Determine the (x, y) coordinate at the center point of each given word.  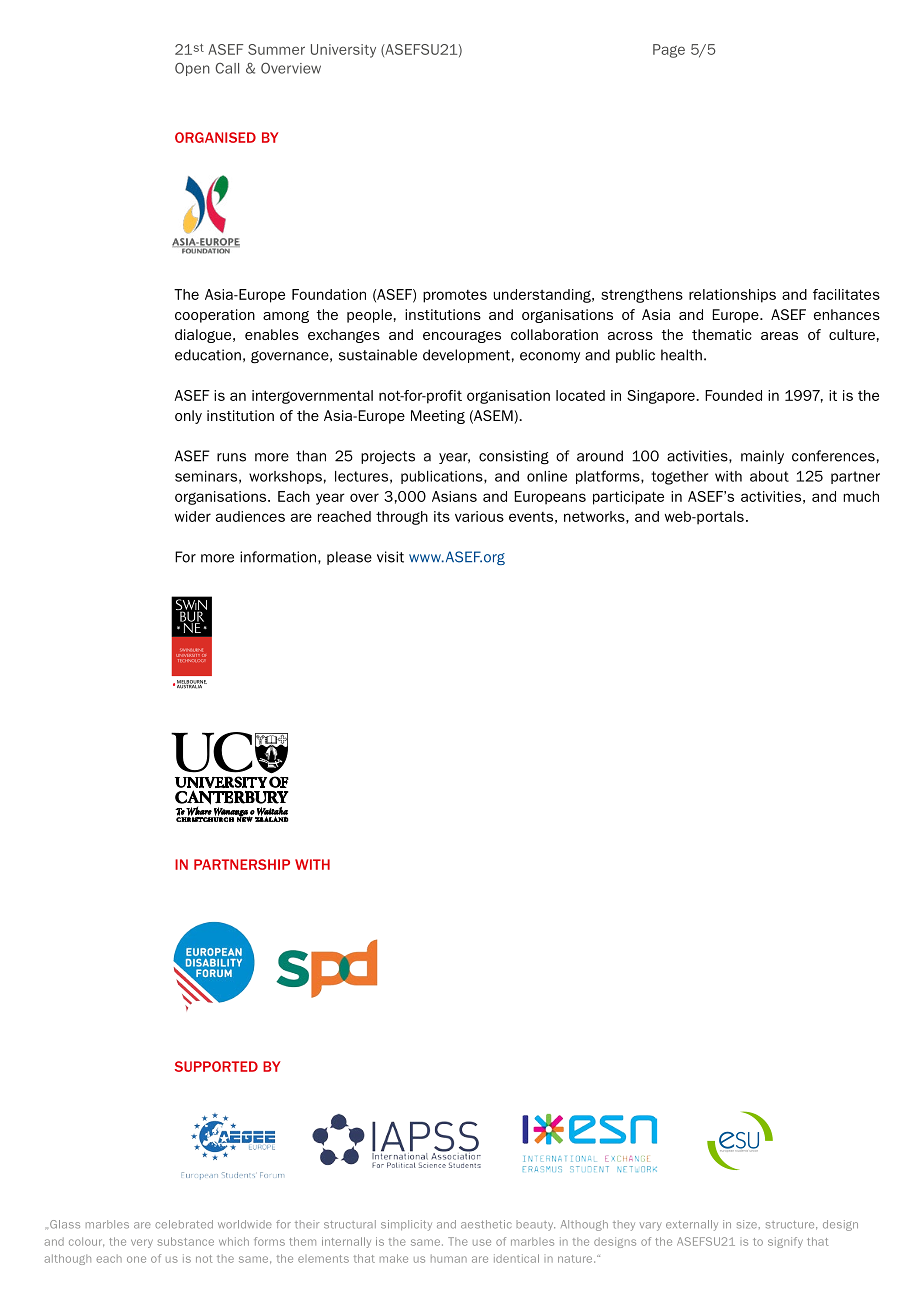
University (343, 51)
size (747, 1224)
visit (390, 557)
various (479, 516)
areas (779, 336)
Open (192, 69)
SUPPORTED (216, 1066)
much (861, 496)
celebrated (184, 1224)
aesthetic (486, 1224)
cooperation (215, 316)
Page (669, 51)
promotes (455, 296)
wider (193, 516)
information (279, 557)
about (769, 476)
